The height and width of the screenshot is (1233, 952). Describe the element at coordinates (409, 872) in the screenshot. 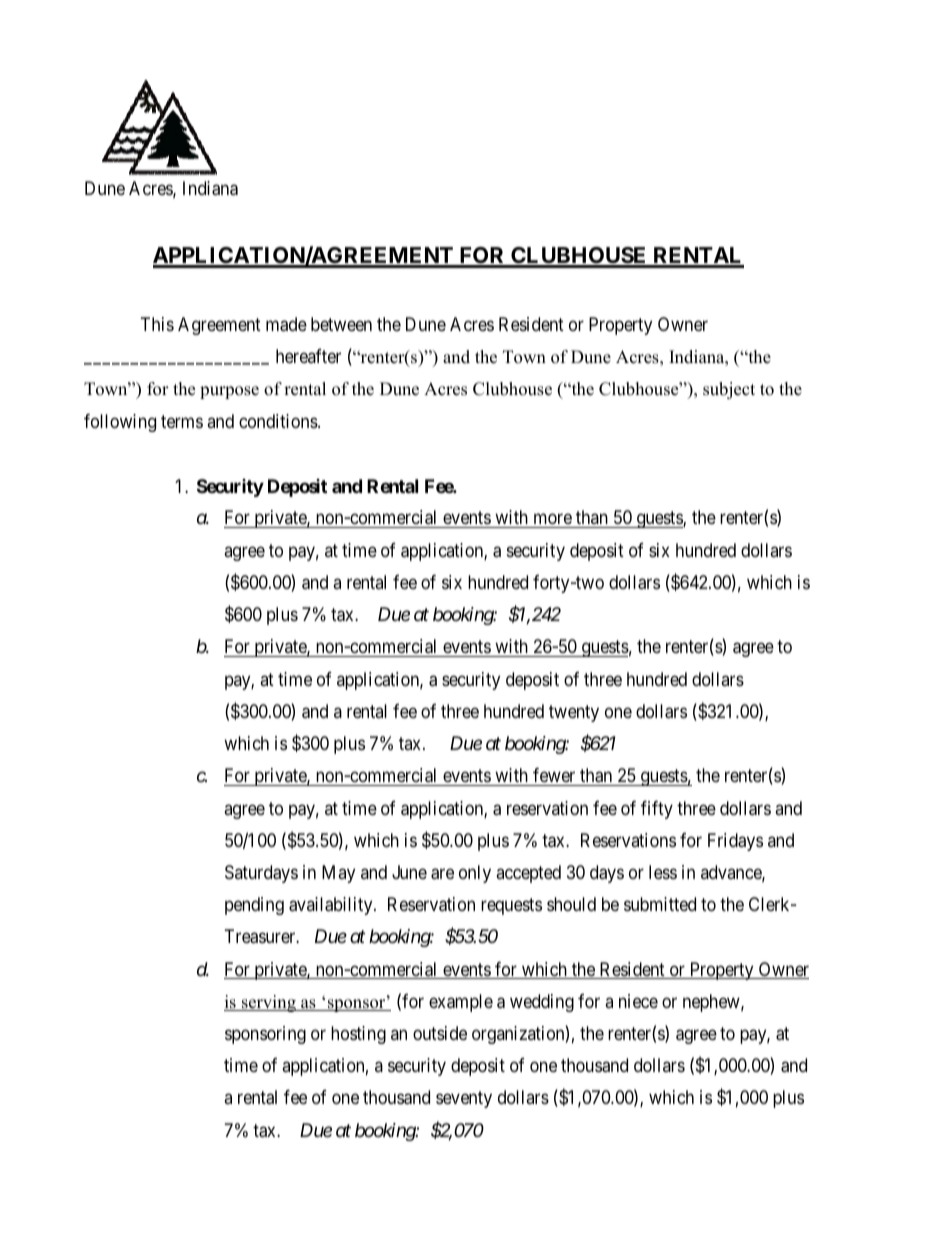

I see `June` at that location.
